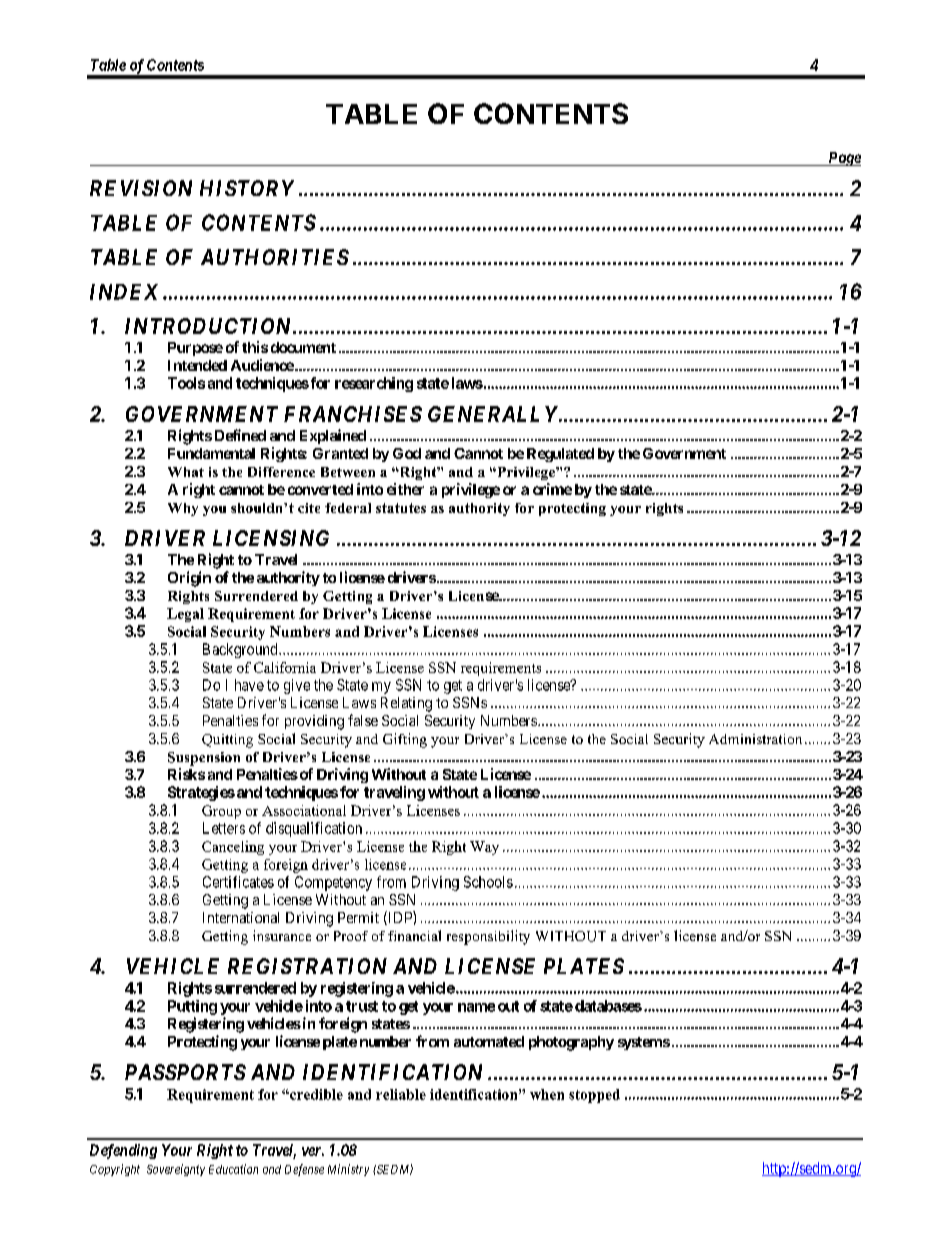 The height and width of the image is (1233, 952). I want to click on God, so click(407, 453).
